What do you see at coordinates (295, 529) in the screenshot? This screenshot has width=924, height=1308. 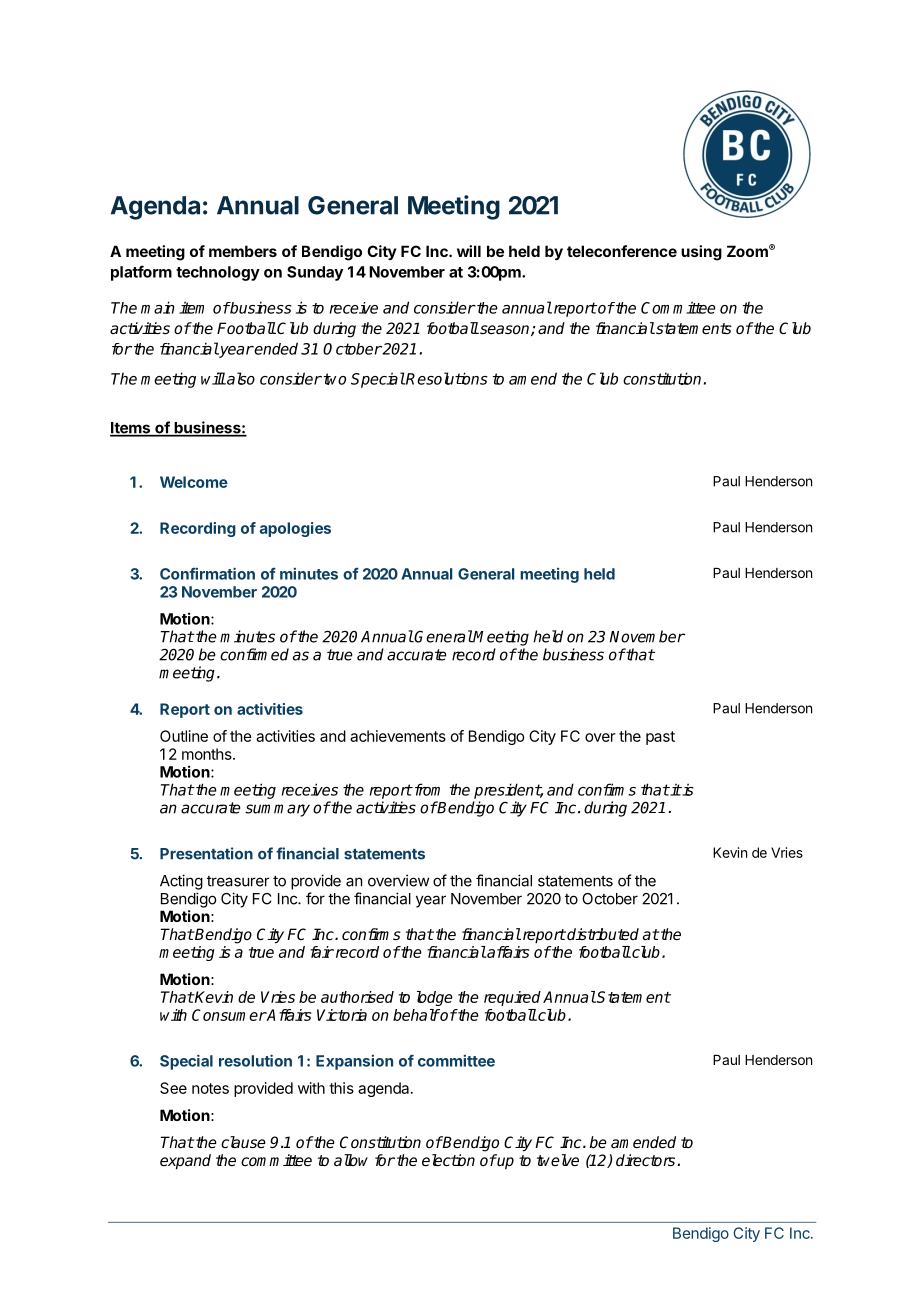 I see `apologies` at bounding box center [295, 529].
